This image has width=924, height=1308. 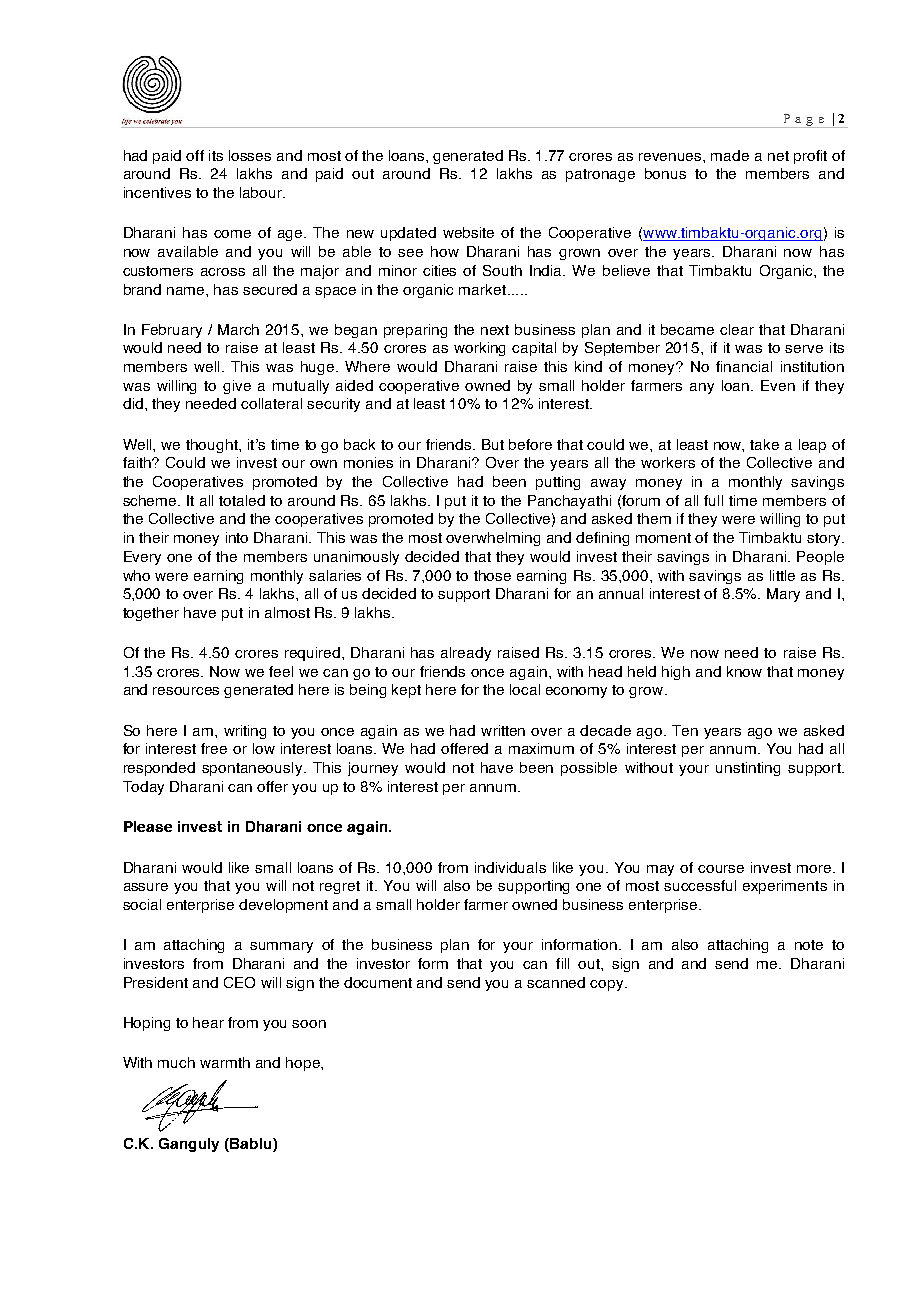 I want to click on written, so click(x=503, y=730).
